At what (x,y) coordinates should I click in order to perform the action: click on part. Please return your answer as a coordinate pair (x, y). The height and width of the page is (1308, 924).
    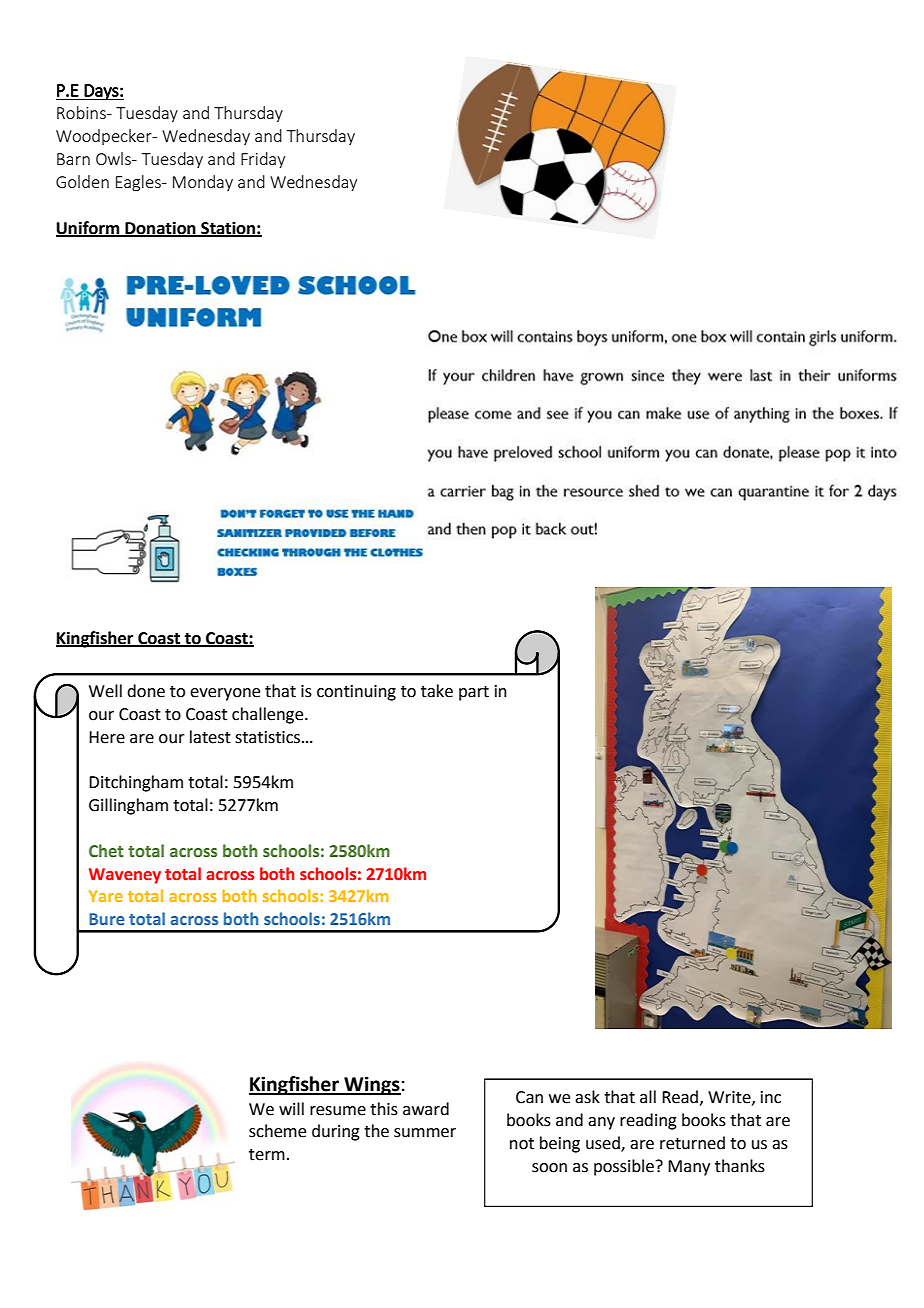
    Looking at the image, I should click on (474, 693).
